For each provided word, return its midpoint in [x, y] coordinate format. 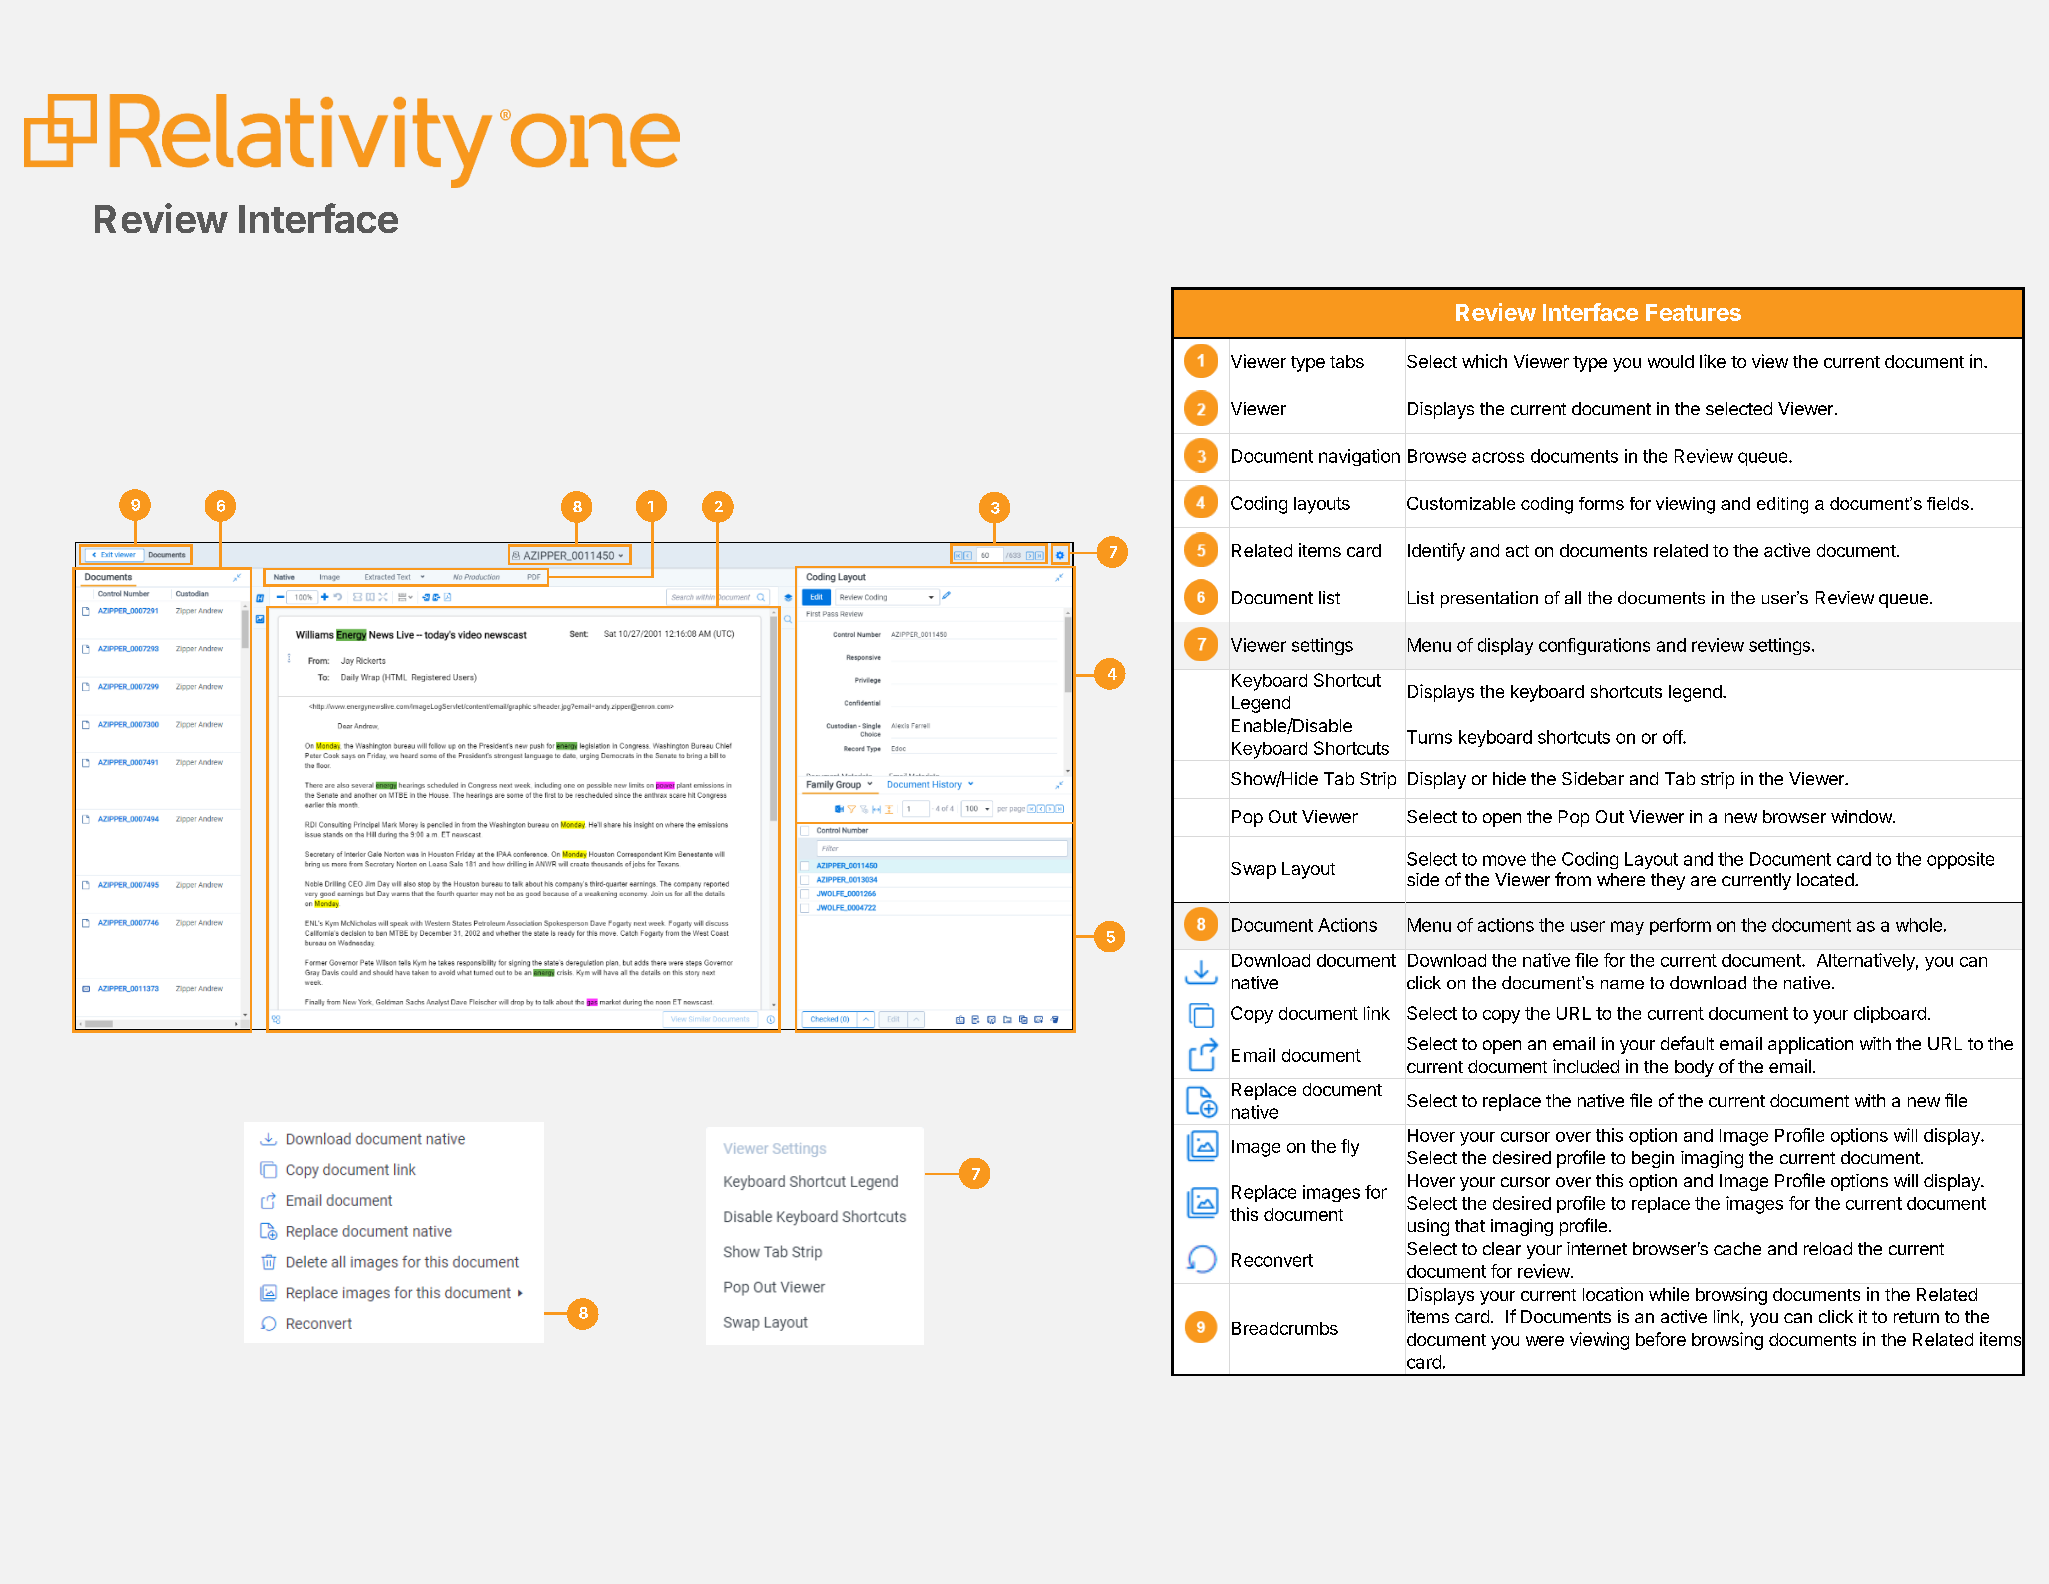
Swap [1253, 870]
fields [1948, 503]
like [1713, 361]
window [1861, 816]
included [1586, 1066]
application [1810, 1045]
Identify [1436, 552]
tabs [1347, 361]
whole [1919, 925]
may [1627, 928]
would [1671, 361]
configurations [1594, 646]
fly [1350, 1148]
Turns [1429, 737]
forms [1601, 503]
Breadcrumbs [1285, 1328]
